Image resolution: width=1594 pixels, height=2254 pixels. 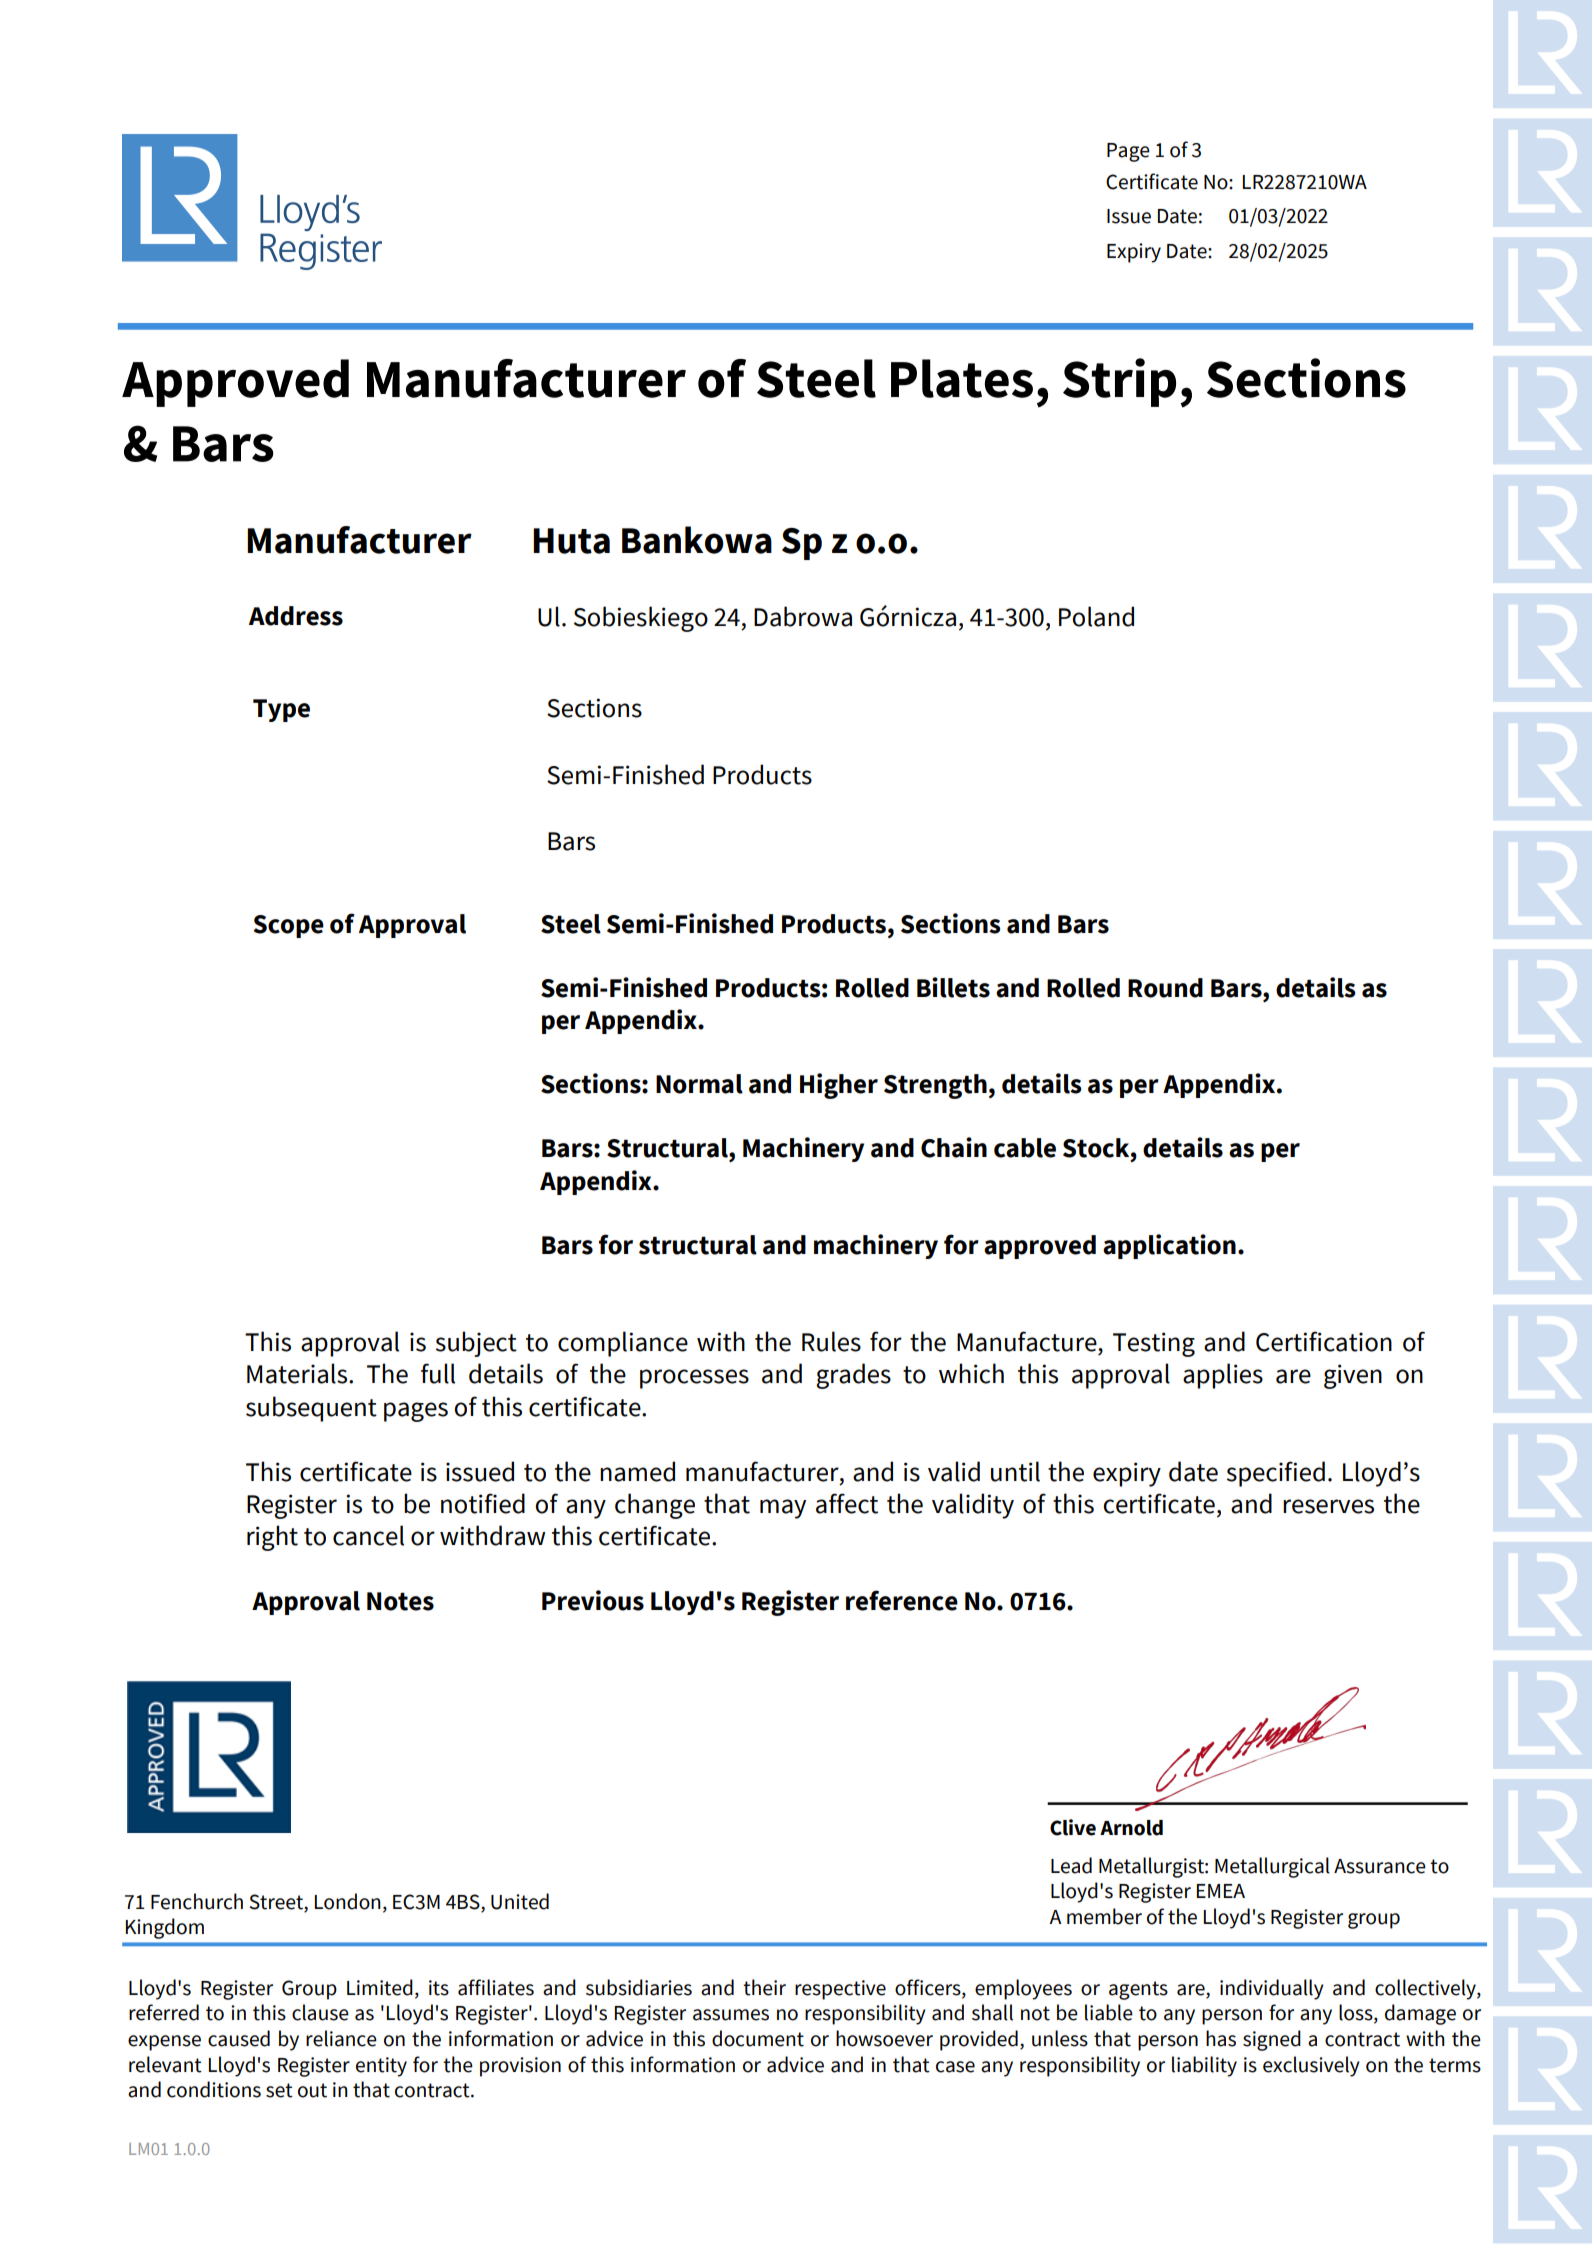 I want to click on Strip, so click(x=1119, y=382).
